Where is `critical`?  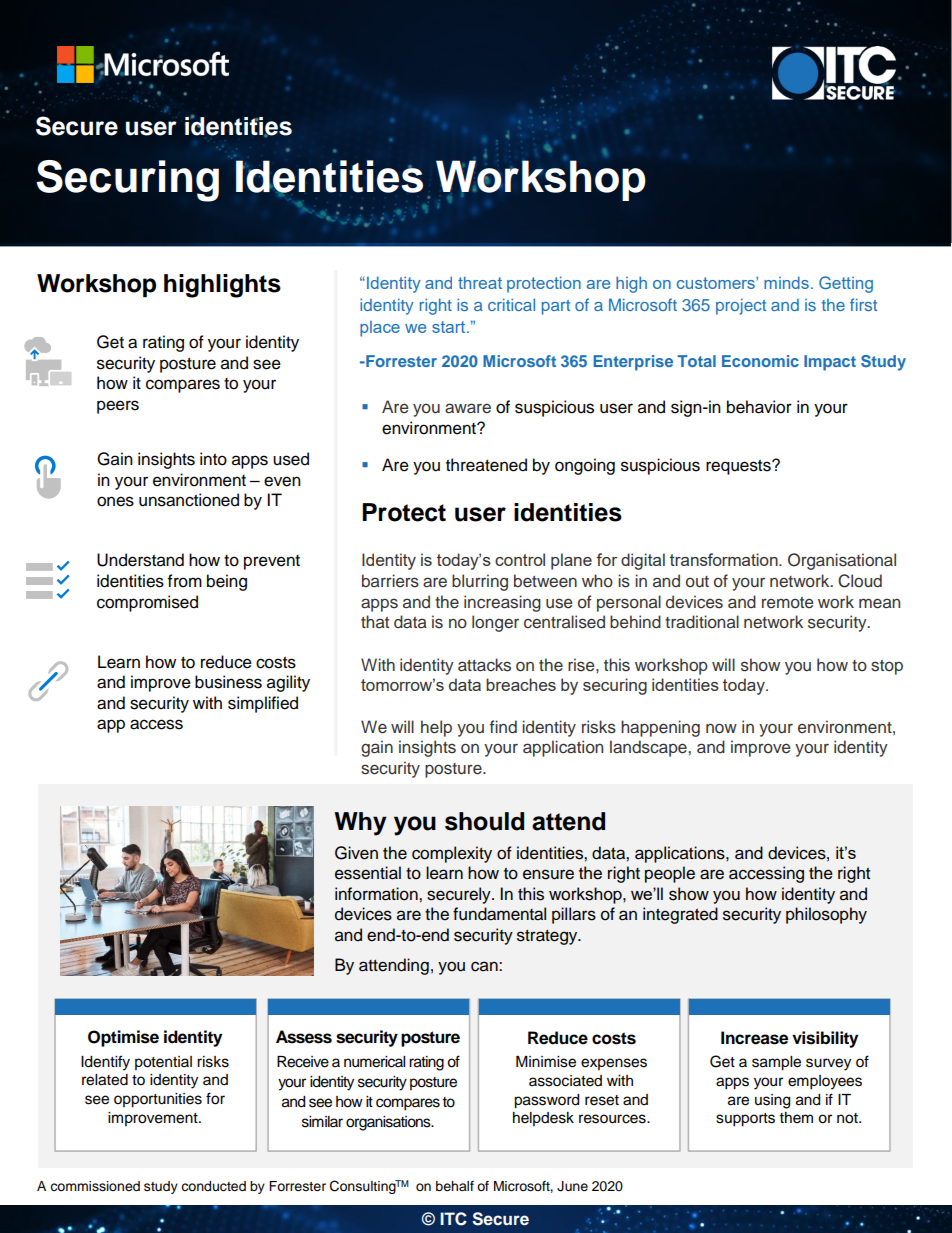 critical is located at coordinates (511, 304).
